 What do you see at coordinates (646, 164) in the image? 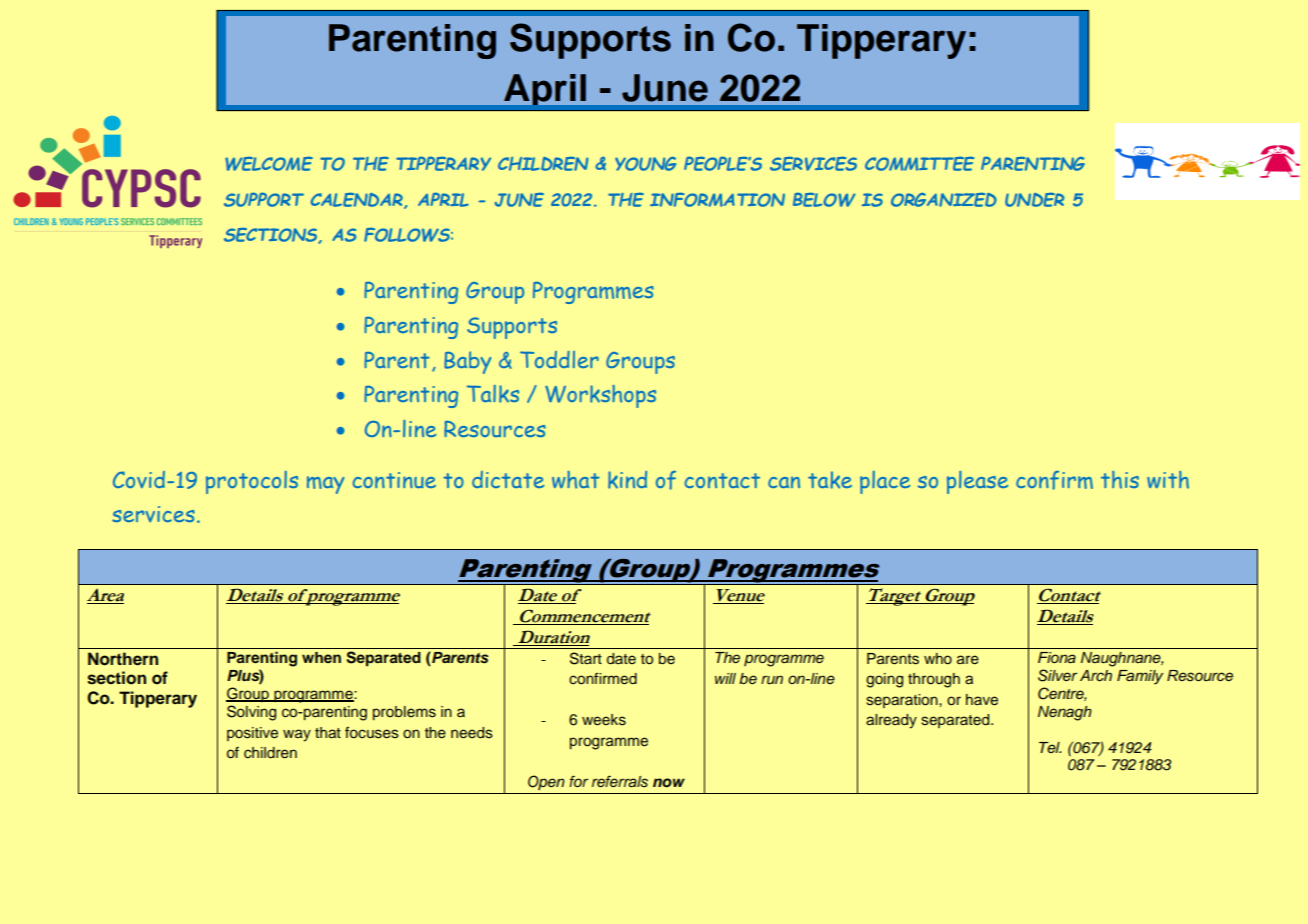
I see `YOUNG` at bounding box center [646, 164].
